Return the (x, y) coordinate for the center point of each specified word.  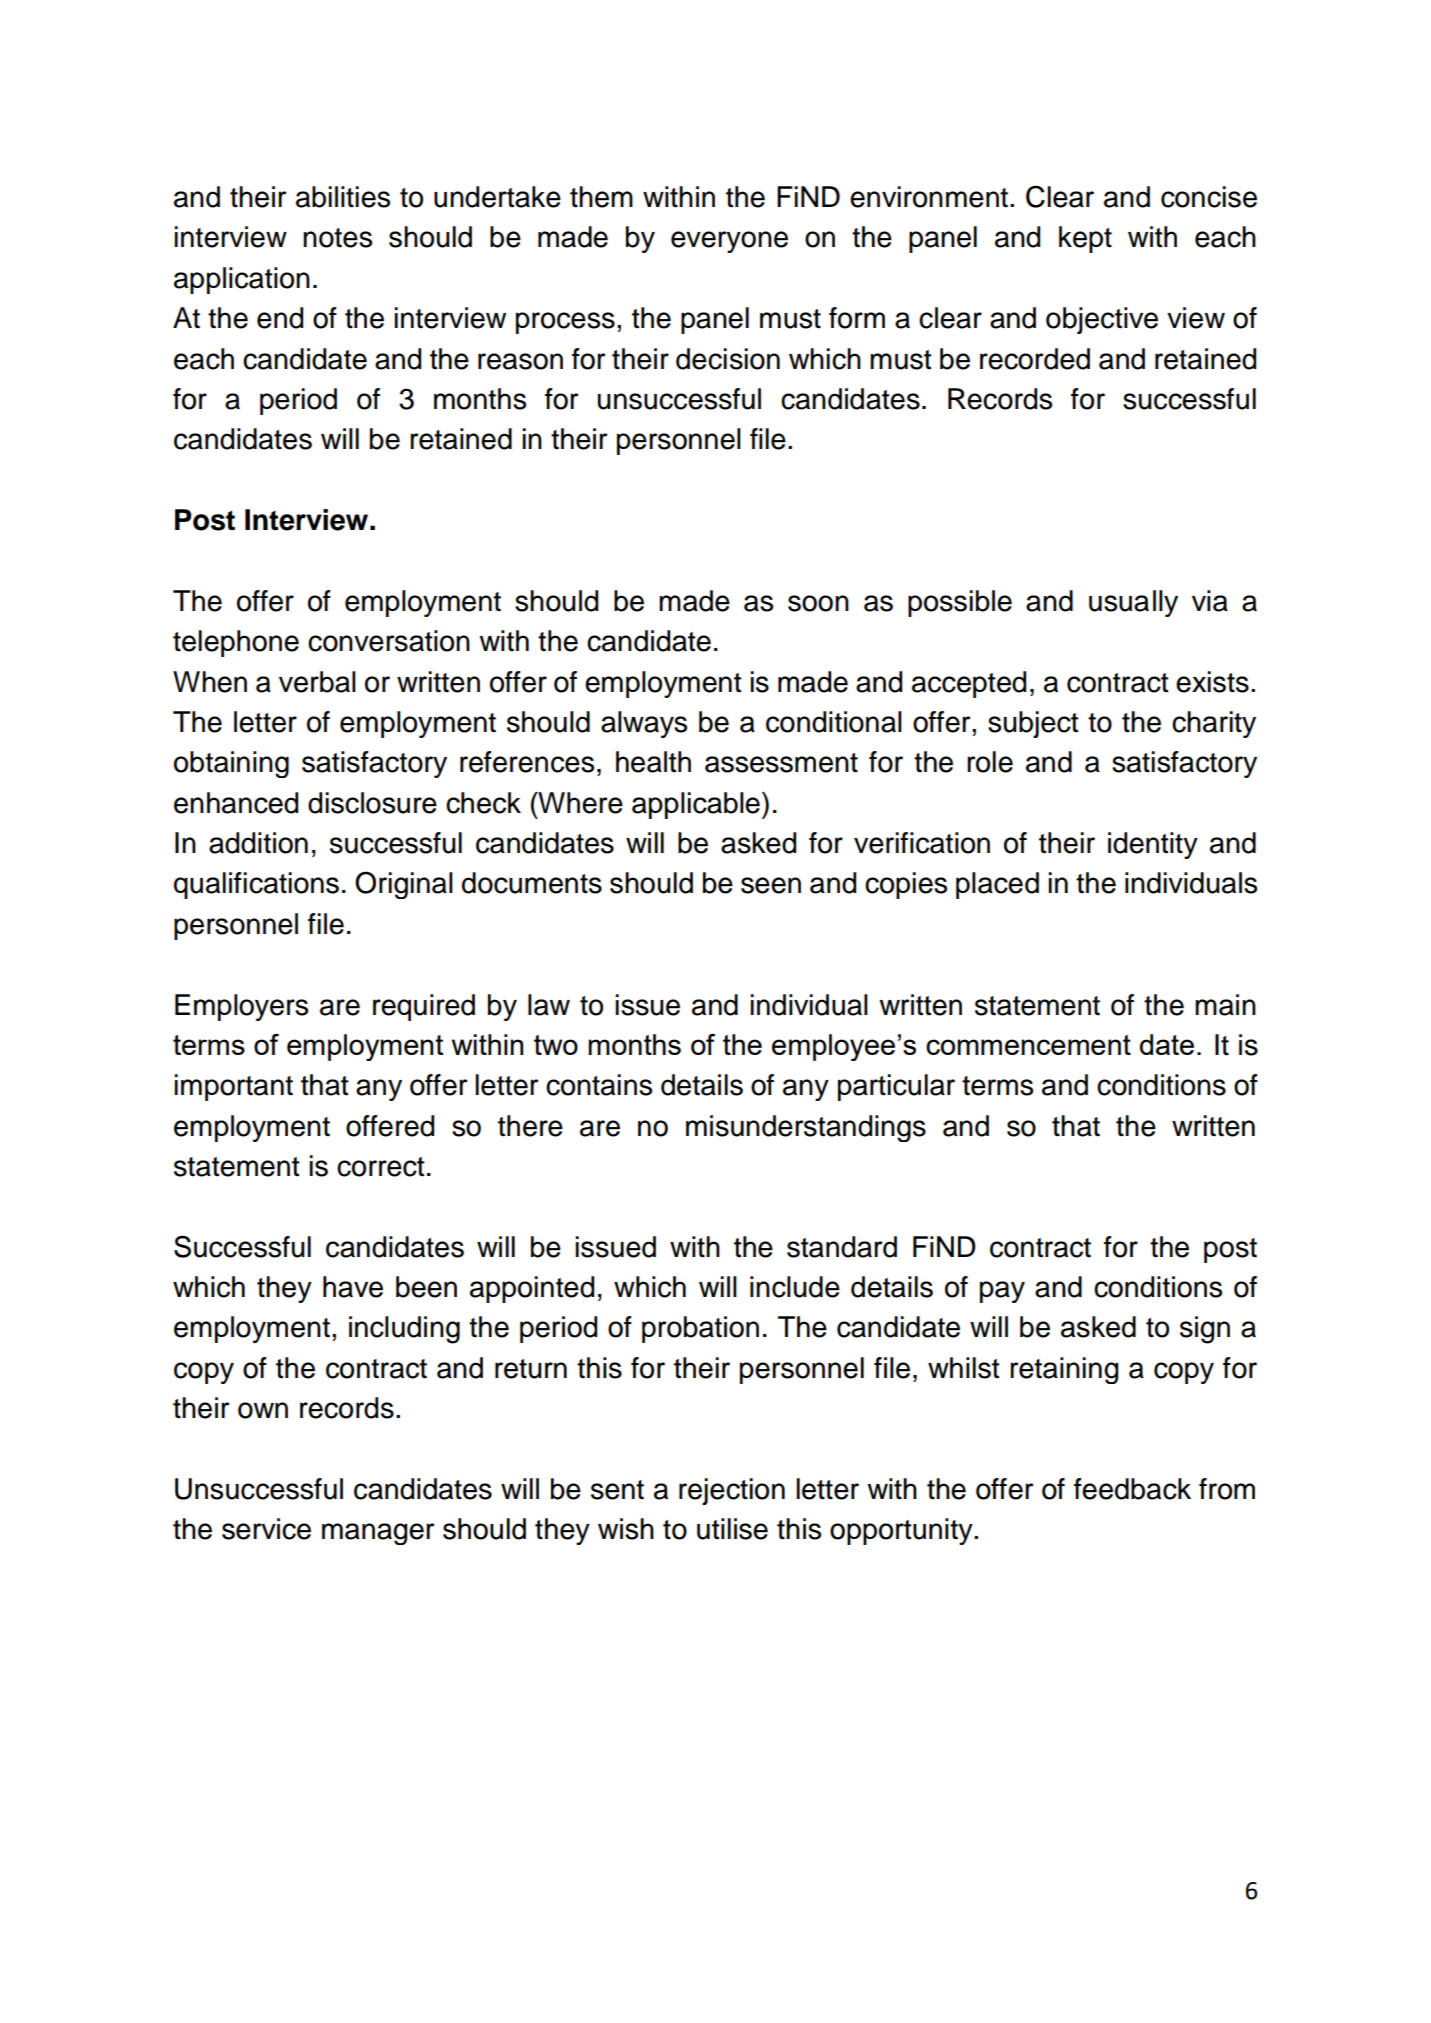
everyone (729, 242)
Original (404, 885)
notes (337, 238)
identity (1153, 845)
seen (771, 885)
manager (378, 1534)
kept (1085, 239)
